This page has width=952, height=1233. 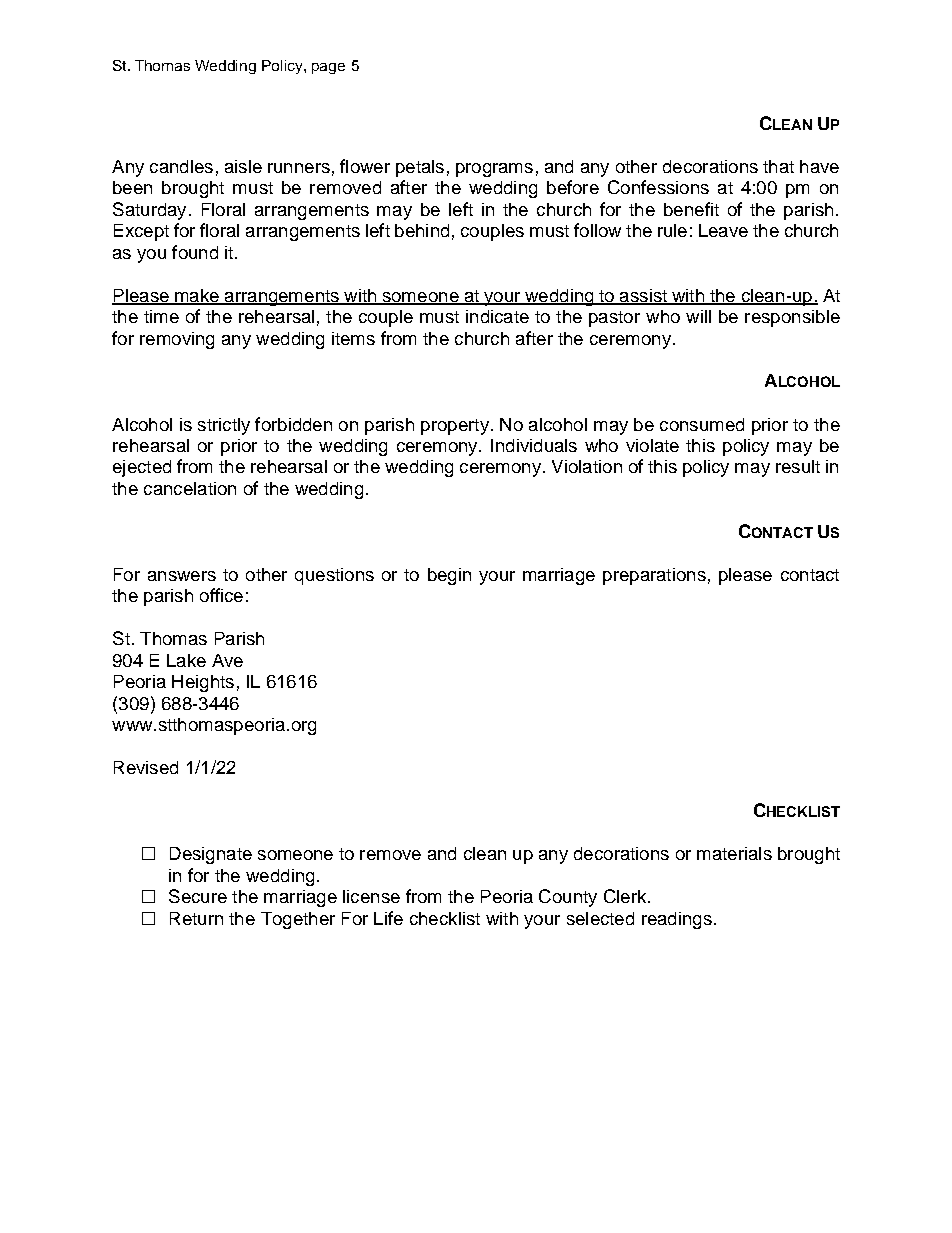 What do you see at coordinates (494, 170) in the page?
I see `programs` at bounding box center [494, 170].
